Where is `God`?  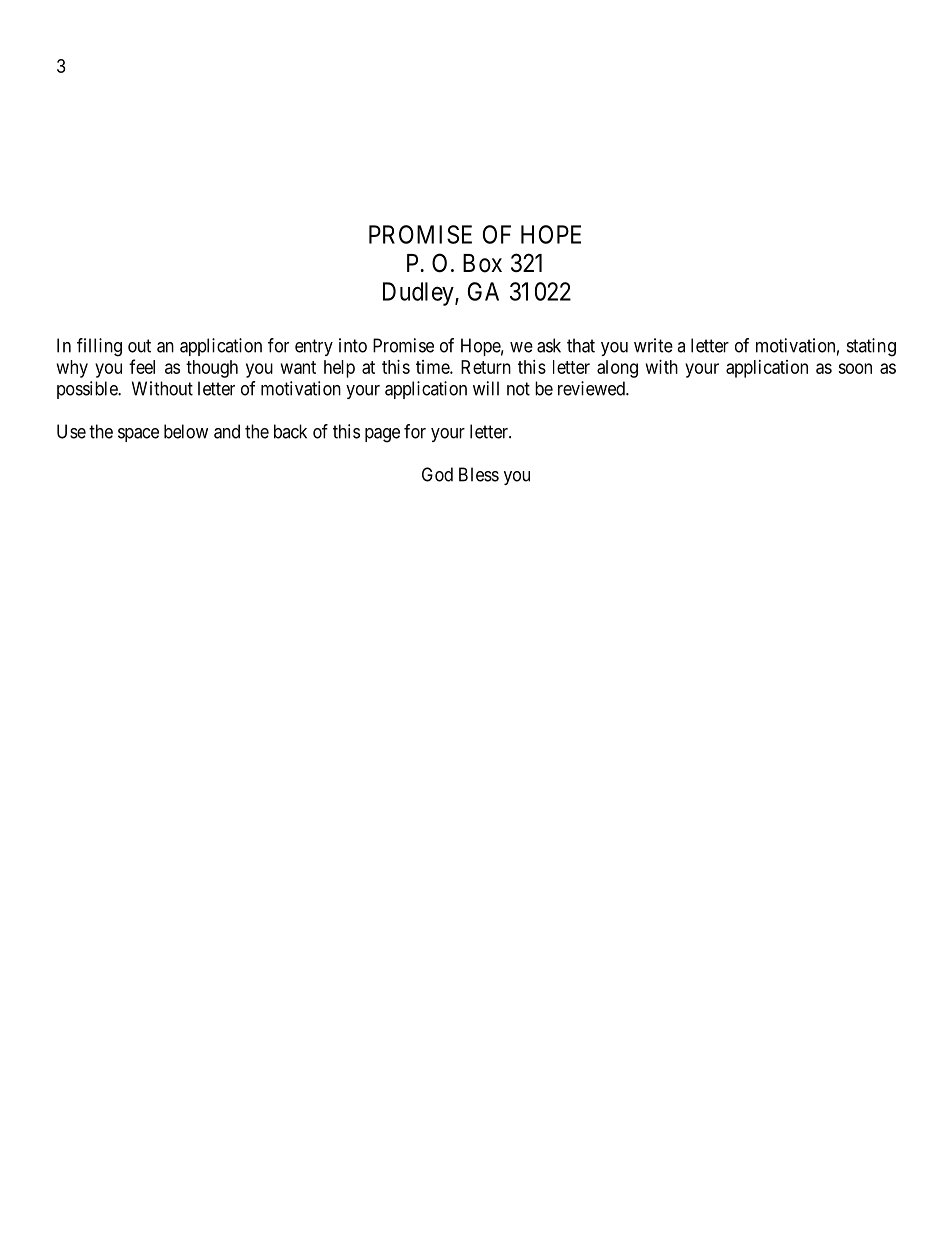
God is located at coordinates (437, 474).
